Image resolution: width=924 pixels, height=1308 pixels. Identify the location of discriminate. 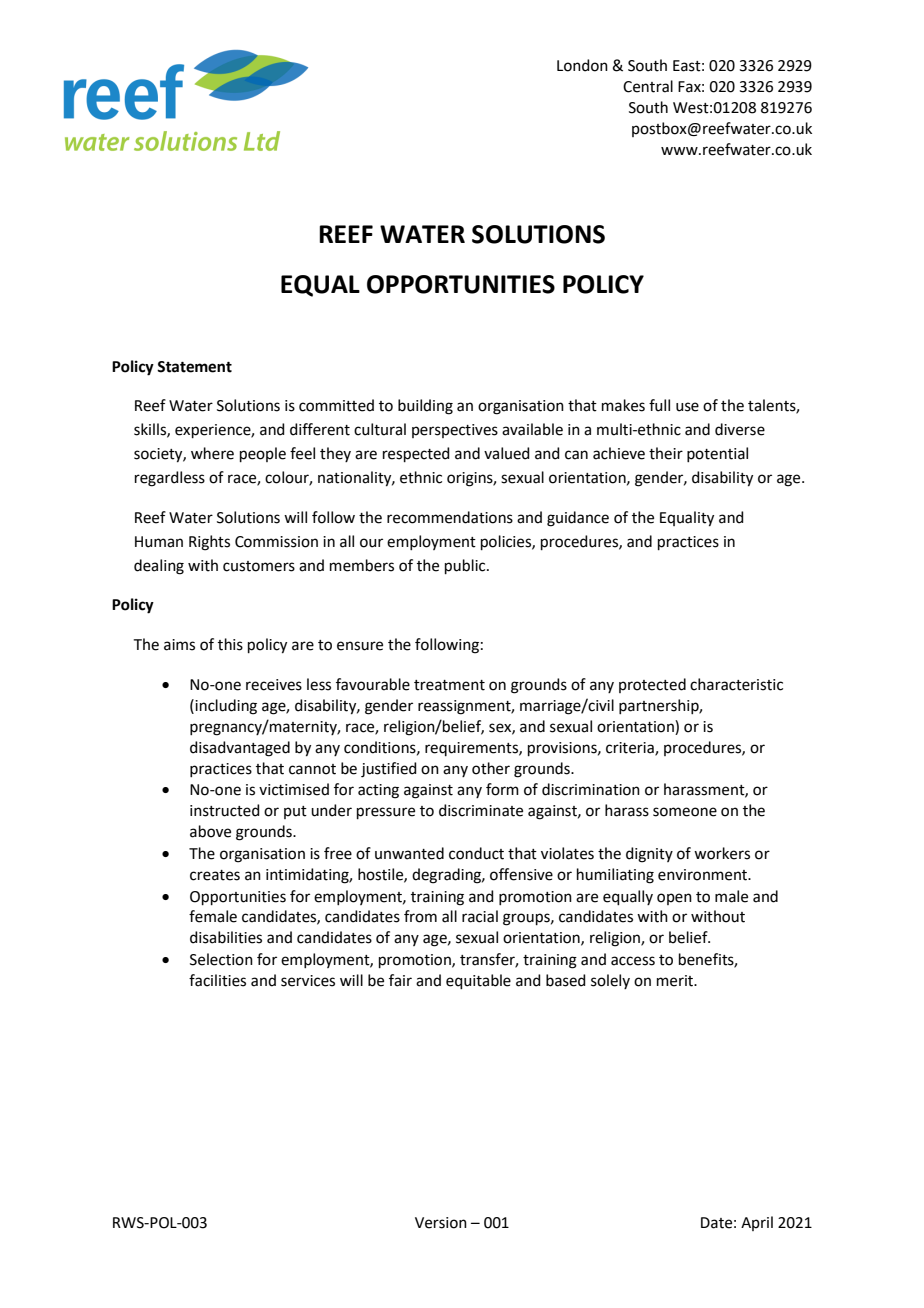
(481, 810).
